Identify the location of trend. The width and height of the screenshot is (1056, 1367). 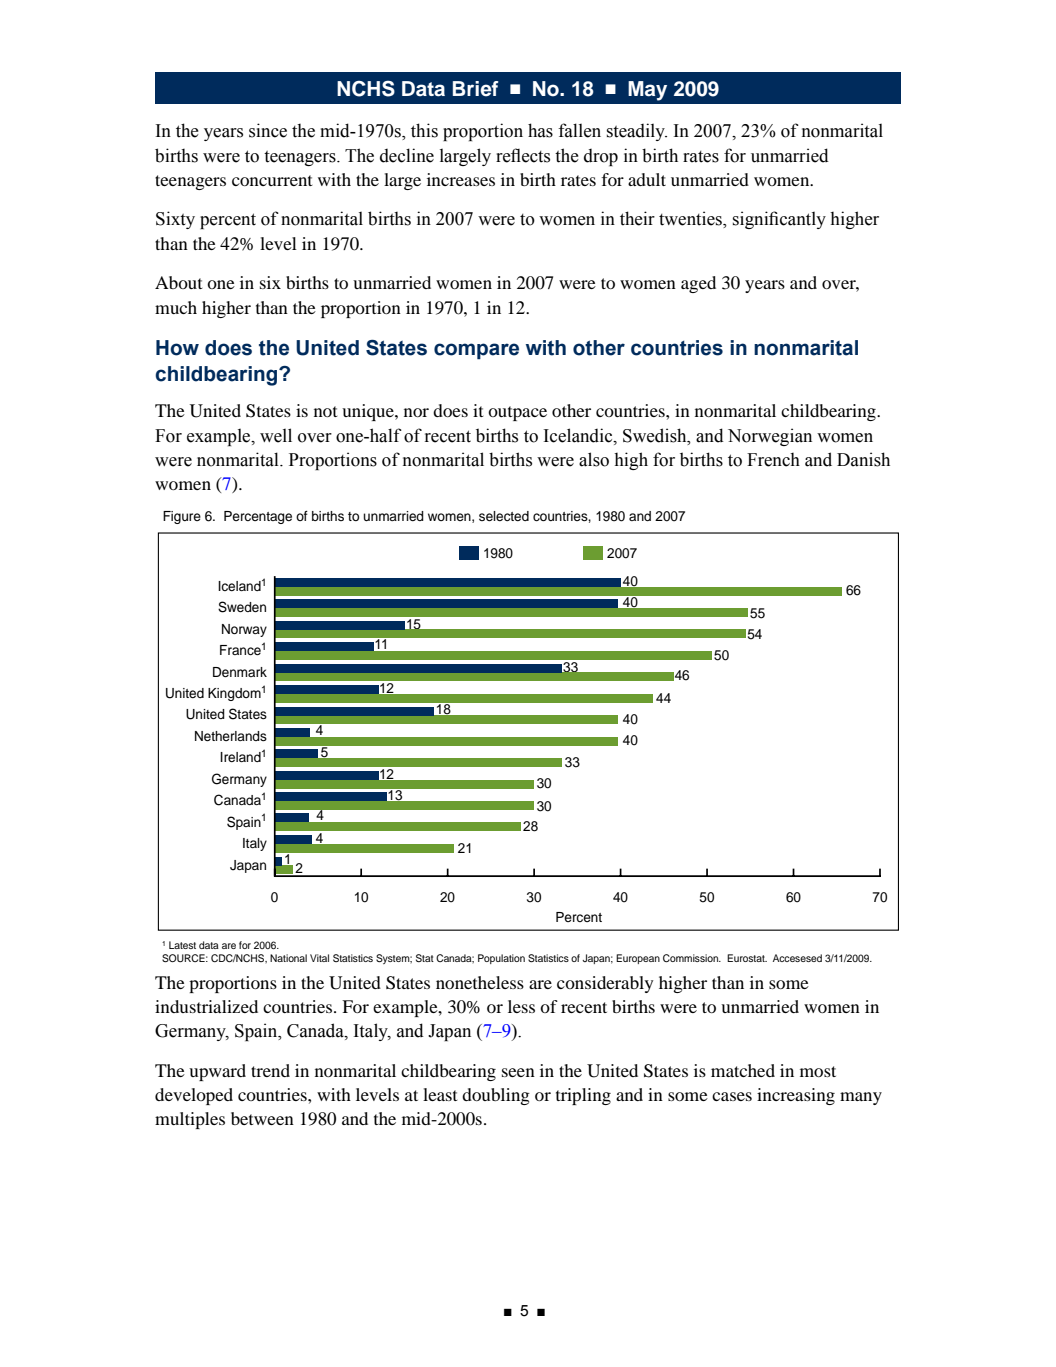
(270, 1070).
